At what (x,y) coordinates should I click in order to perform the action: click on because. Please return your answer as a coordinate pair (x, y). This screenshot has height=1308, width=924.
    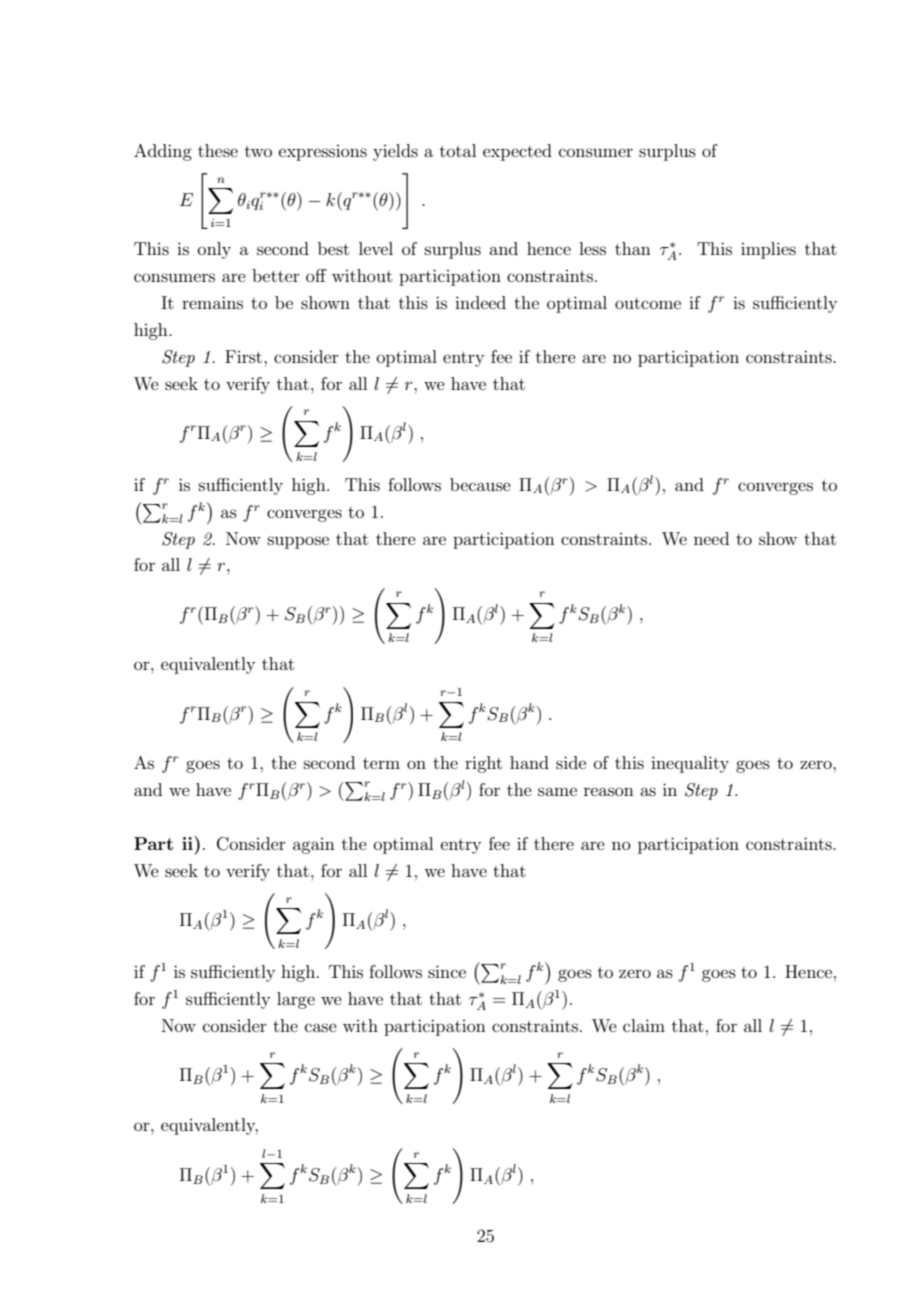
    Looking at the image, I should click on (480, 484).
